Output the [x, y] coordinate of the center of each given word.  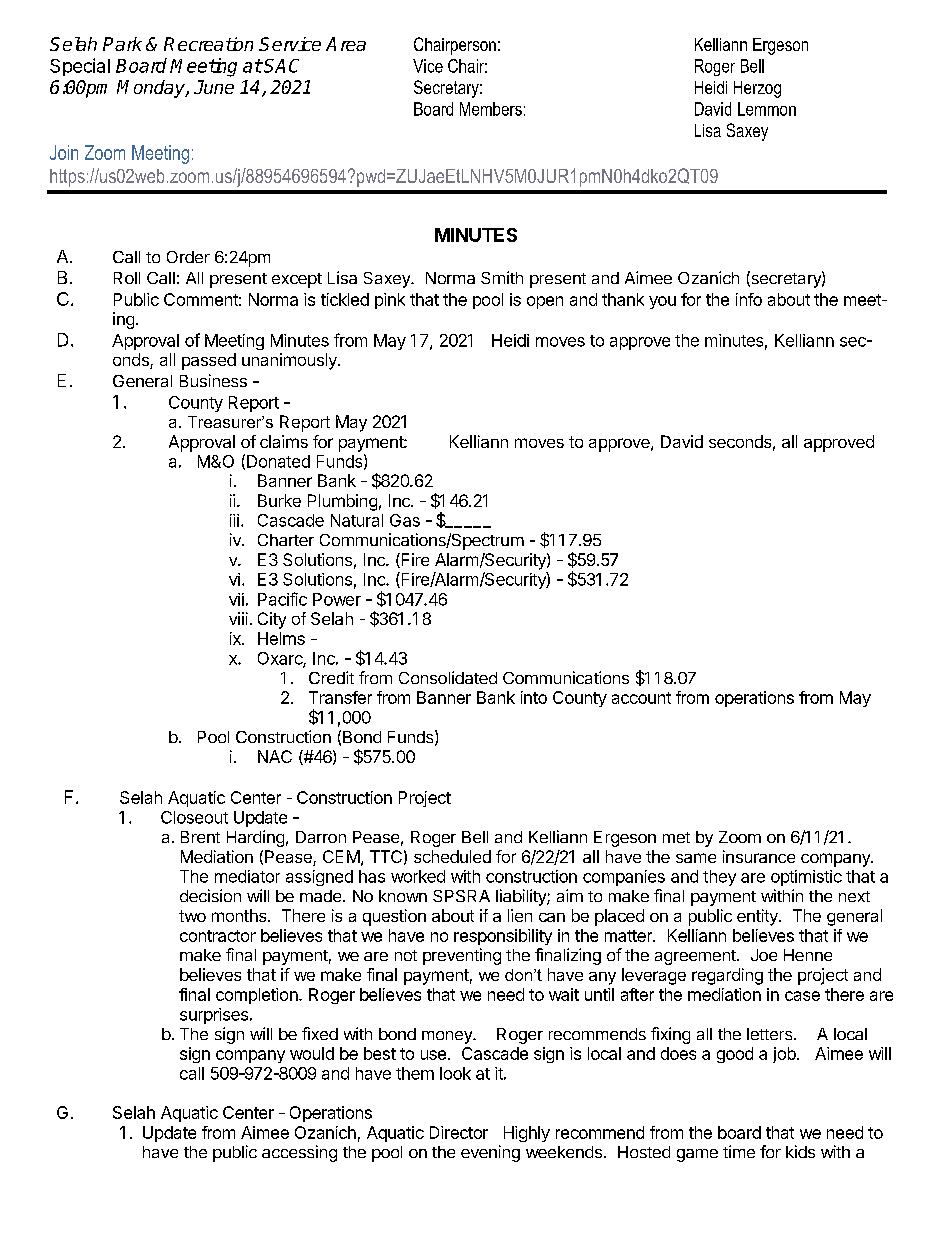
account [641, 698]
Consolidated [448, 677]
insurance [759, 856]
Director [459, 1132]
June [214, 87]
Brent [200, 837]
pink [390, 301]
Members [491, 109]
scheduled [452, 856]
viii [238, 618]
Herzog [757, 89]
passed [209, 361]
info [749, 299]
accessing [299, 1153]
